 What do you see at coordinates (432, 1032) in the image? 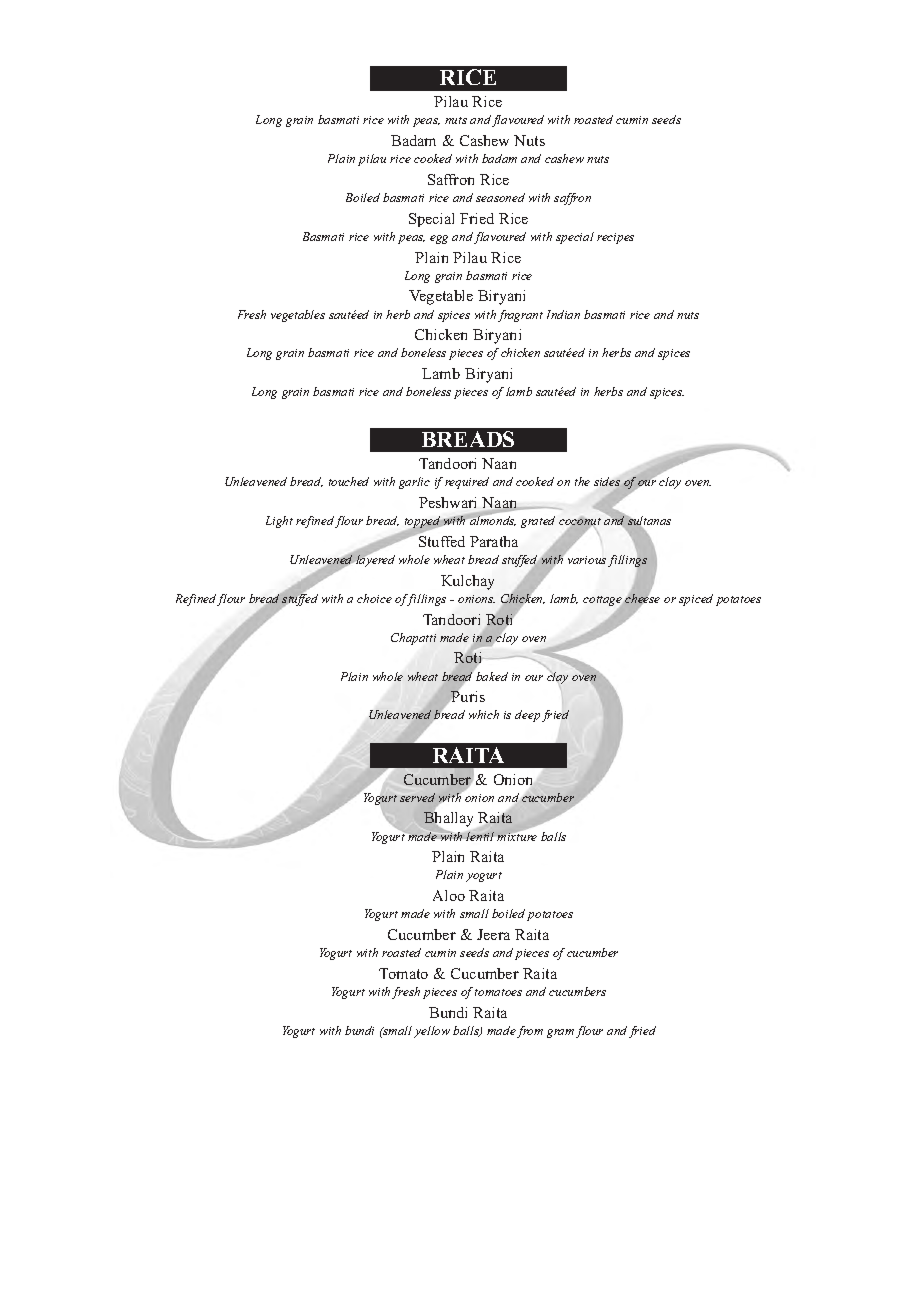
I see `yellow` at bounding box center [432, 1032].
